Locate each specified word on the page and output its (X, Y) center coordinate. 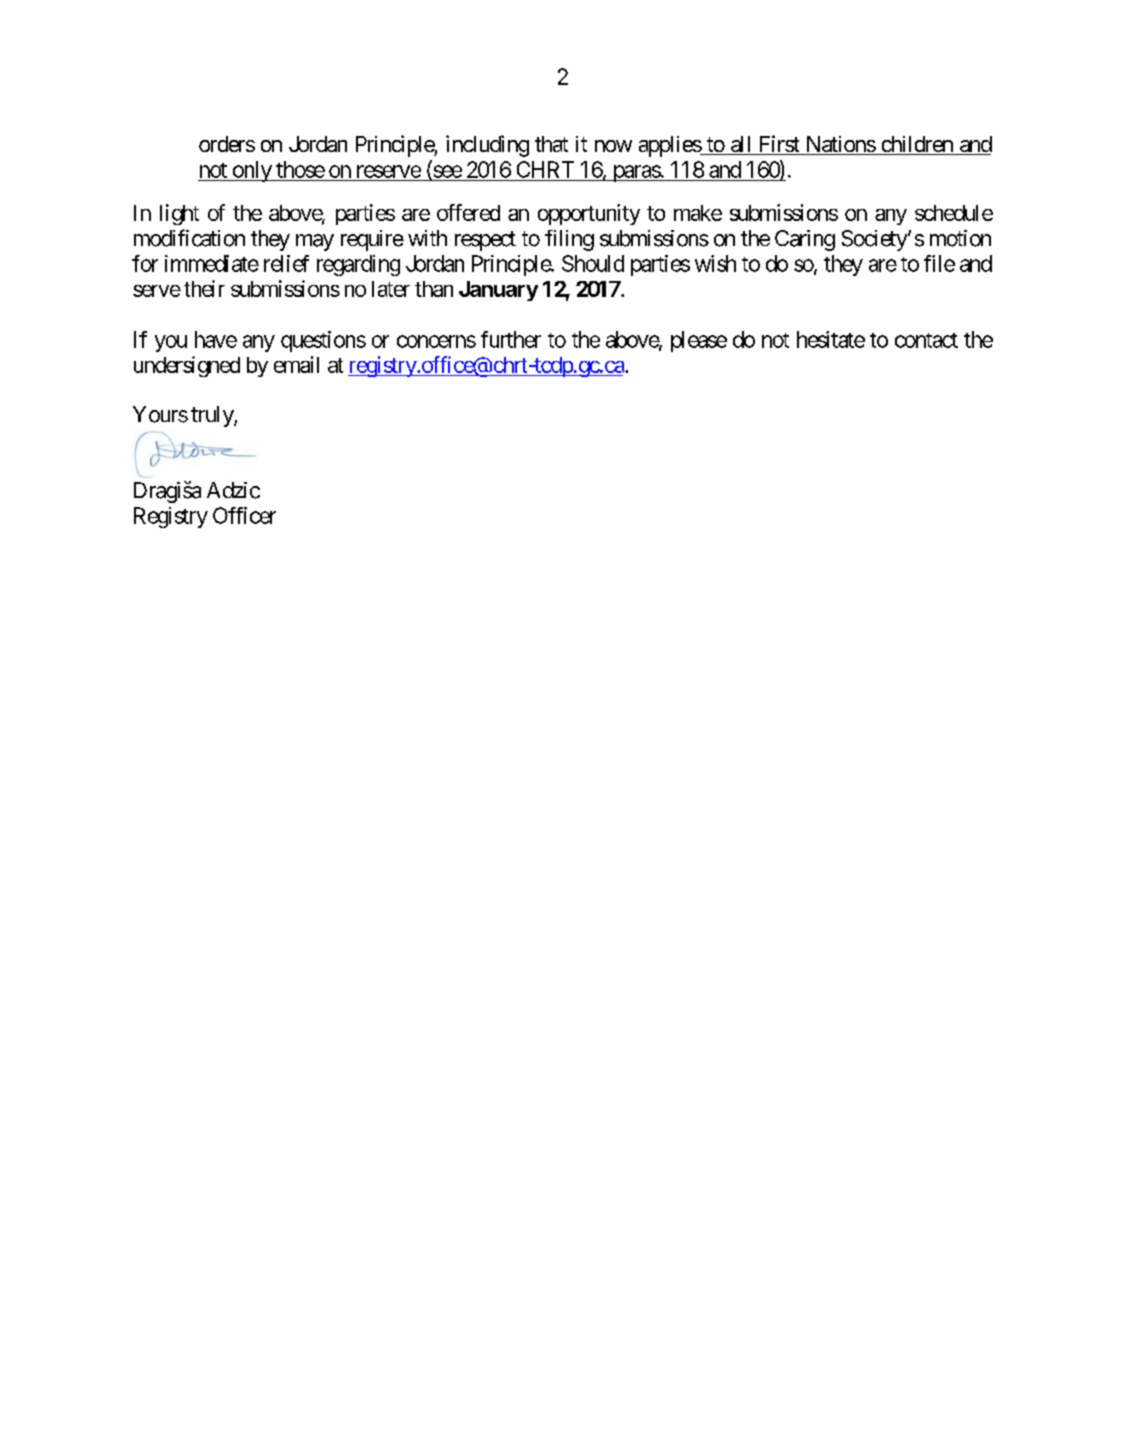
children (917, 145)
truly (213, 416)
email (296, 364)
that (551, 144)
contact (926, 340)
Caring (805, 240)
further (511, 339)
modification (189, 238)
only (251, 171)
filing (569, 240)
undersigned (187, 366)
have (216, 339)
